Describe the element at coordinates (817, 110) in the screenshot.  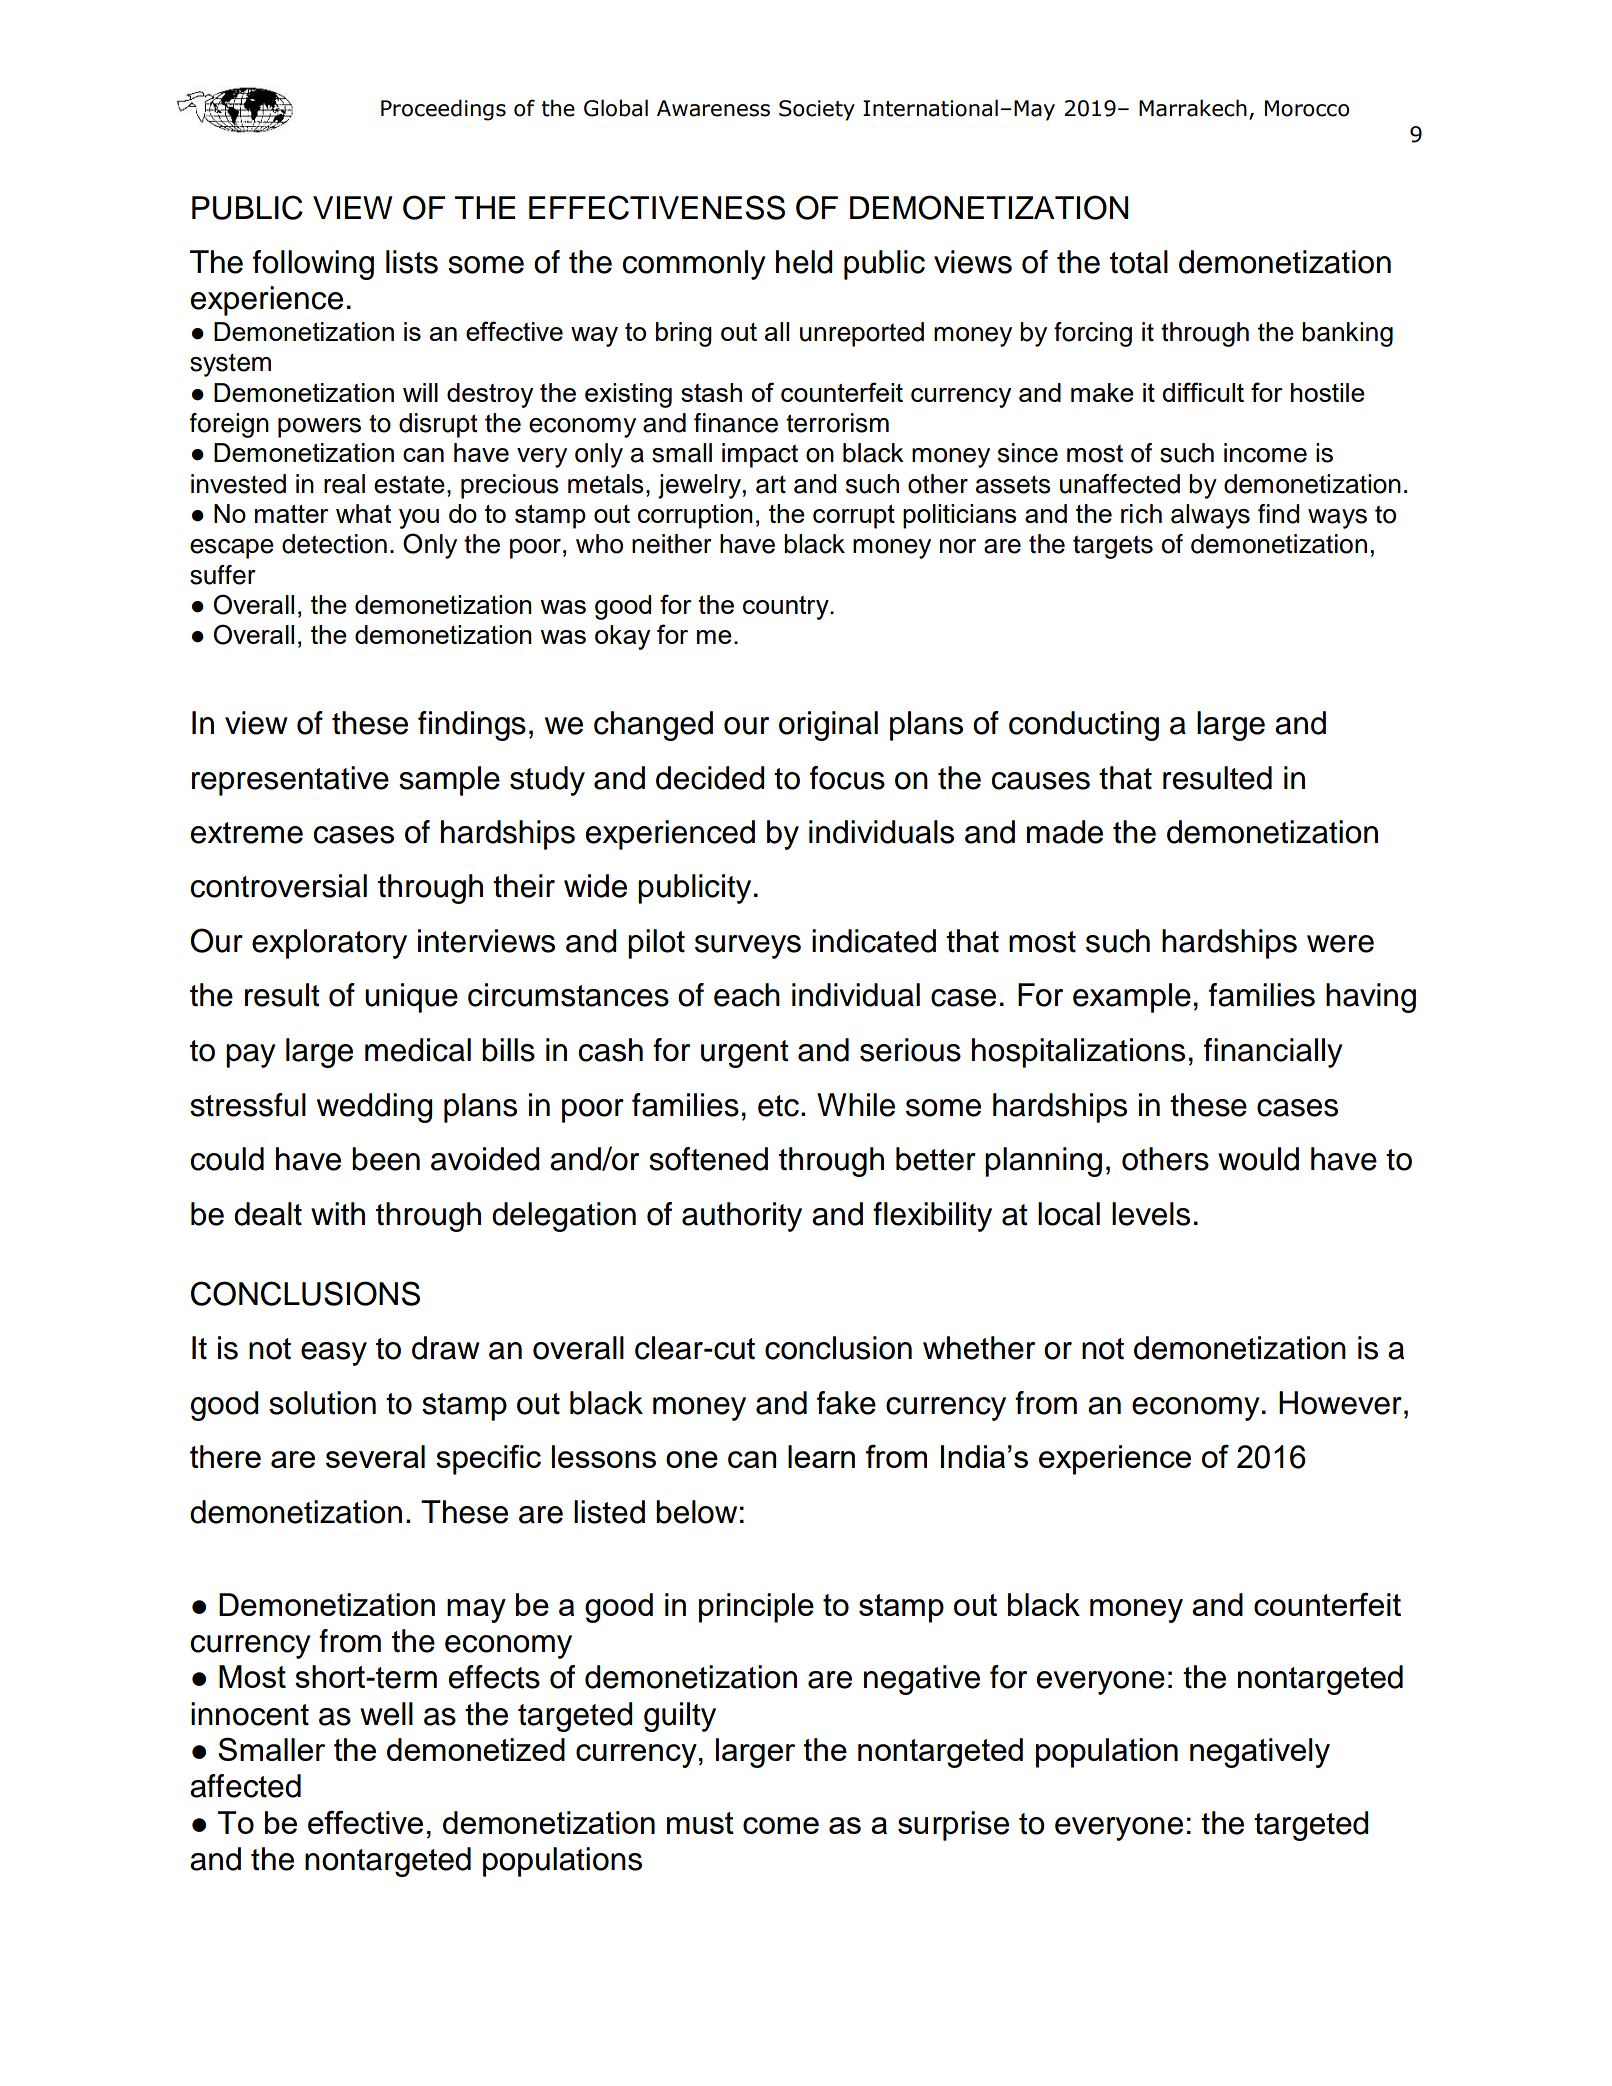
I see `Society` at that location.
